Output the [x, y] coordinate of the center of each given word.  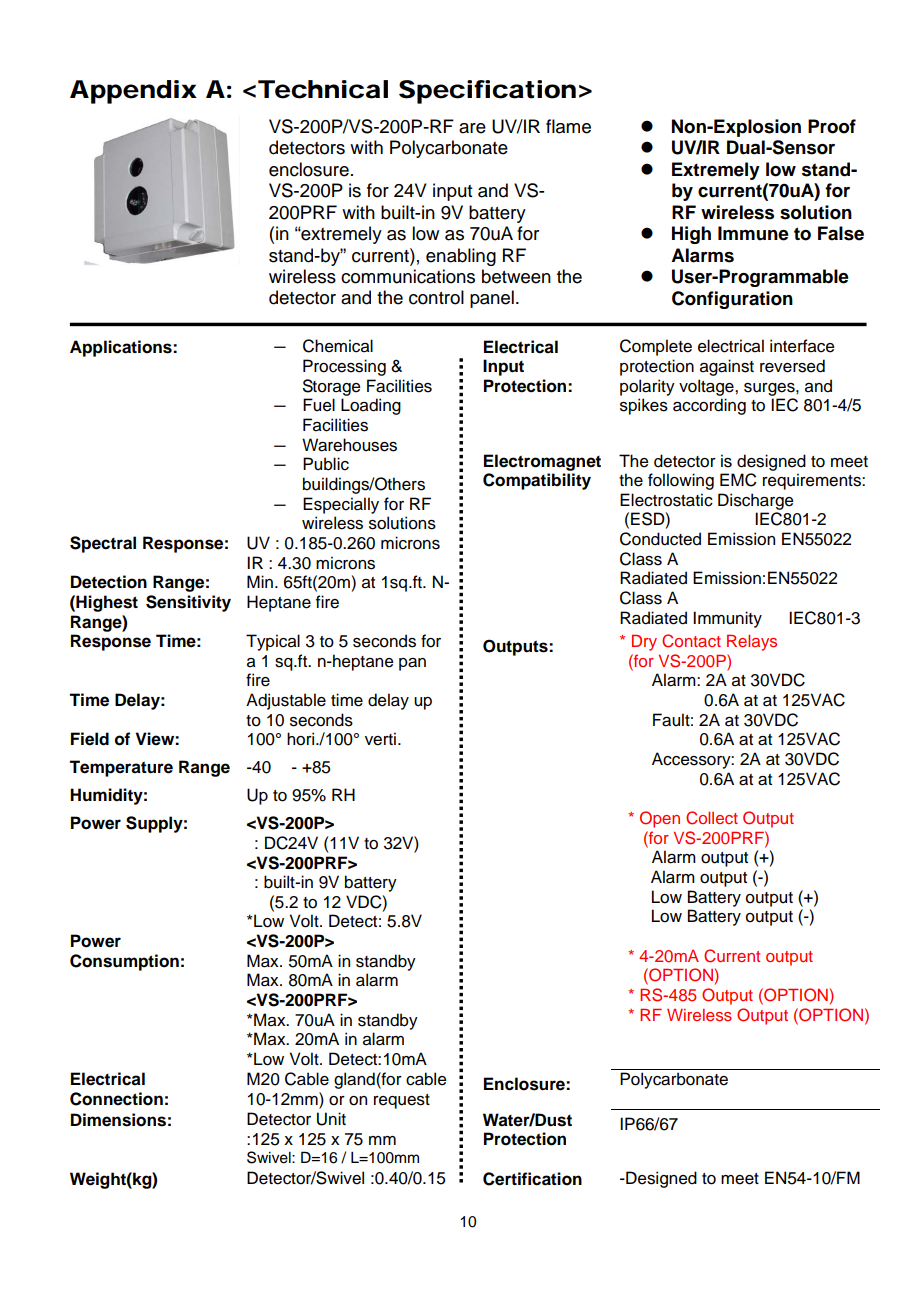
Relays [752, 643]
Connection [116, 1099]
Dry [644, 643]
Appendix [133, 92]
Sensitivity [188, 603]
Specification [487, 92]
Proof [832, 126]
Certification [532, 1179]
